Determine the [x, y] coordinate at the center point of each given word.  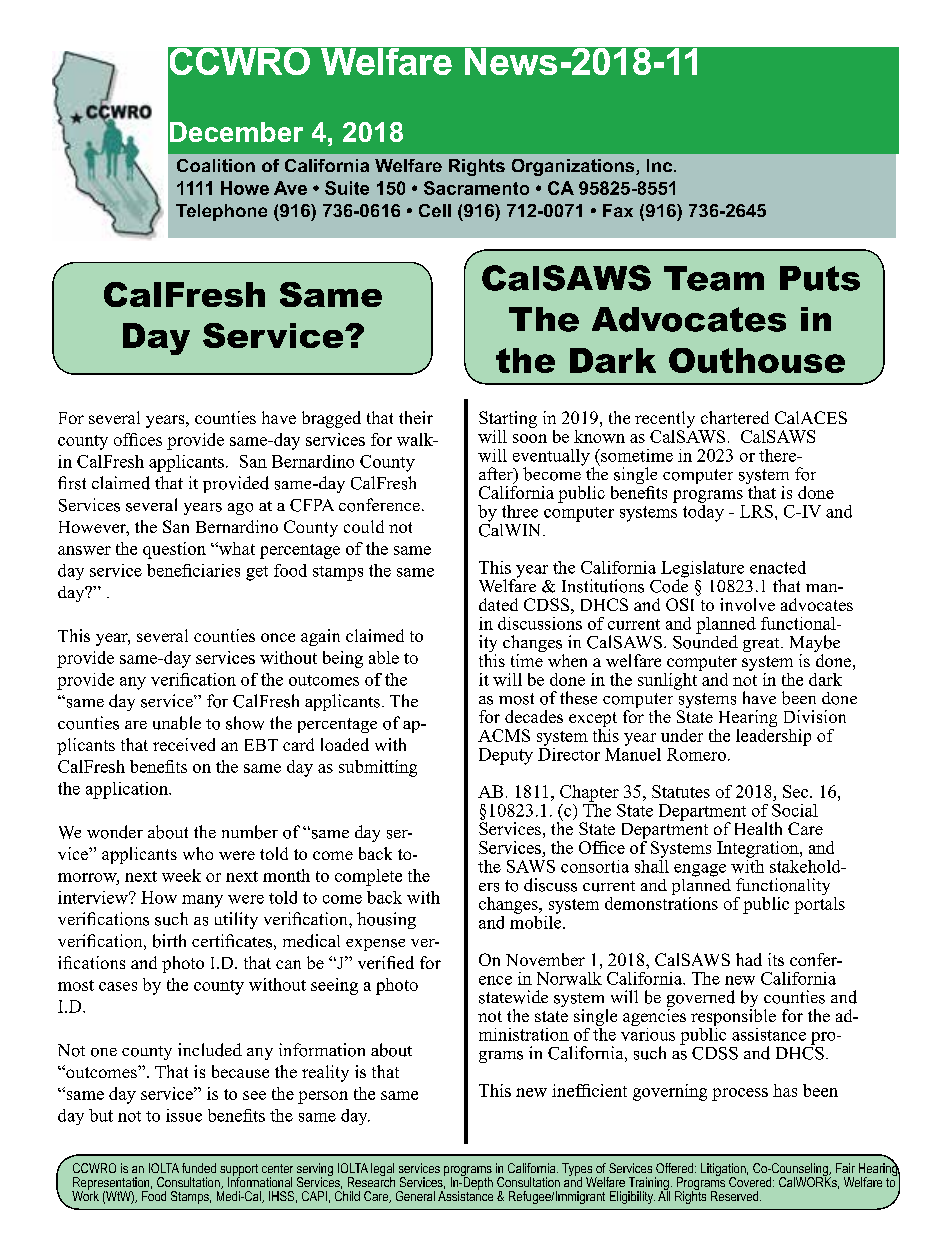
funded [199, 1168]
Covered [751, 1180]
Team [714, 278]
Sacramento [476, 188]
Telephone [221, 212]
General [415, 1196]
